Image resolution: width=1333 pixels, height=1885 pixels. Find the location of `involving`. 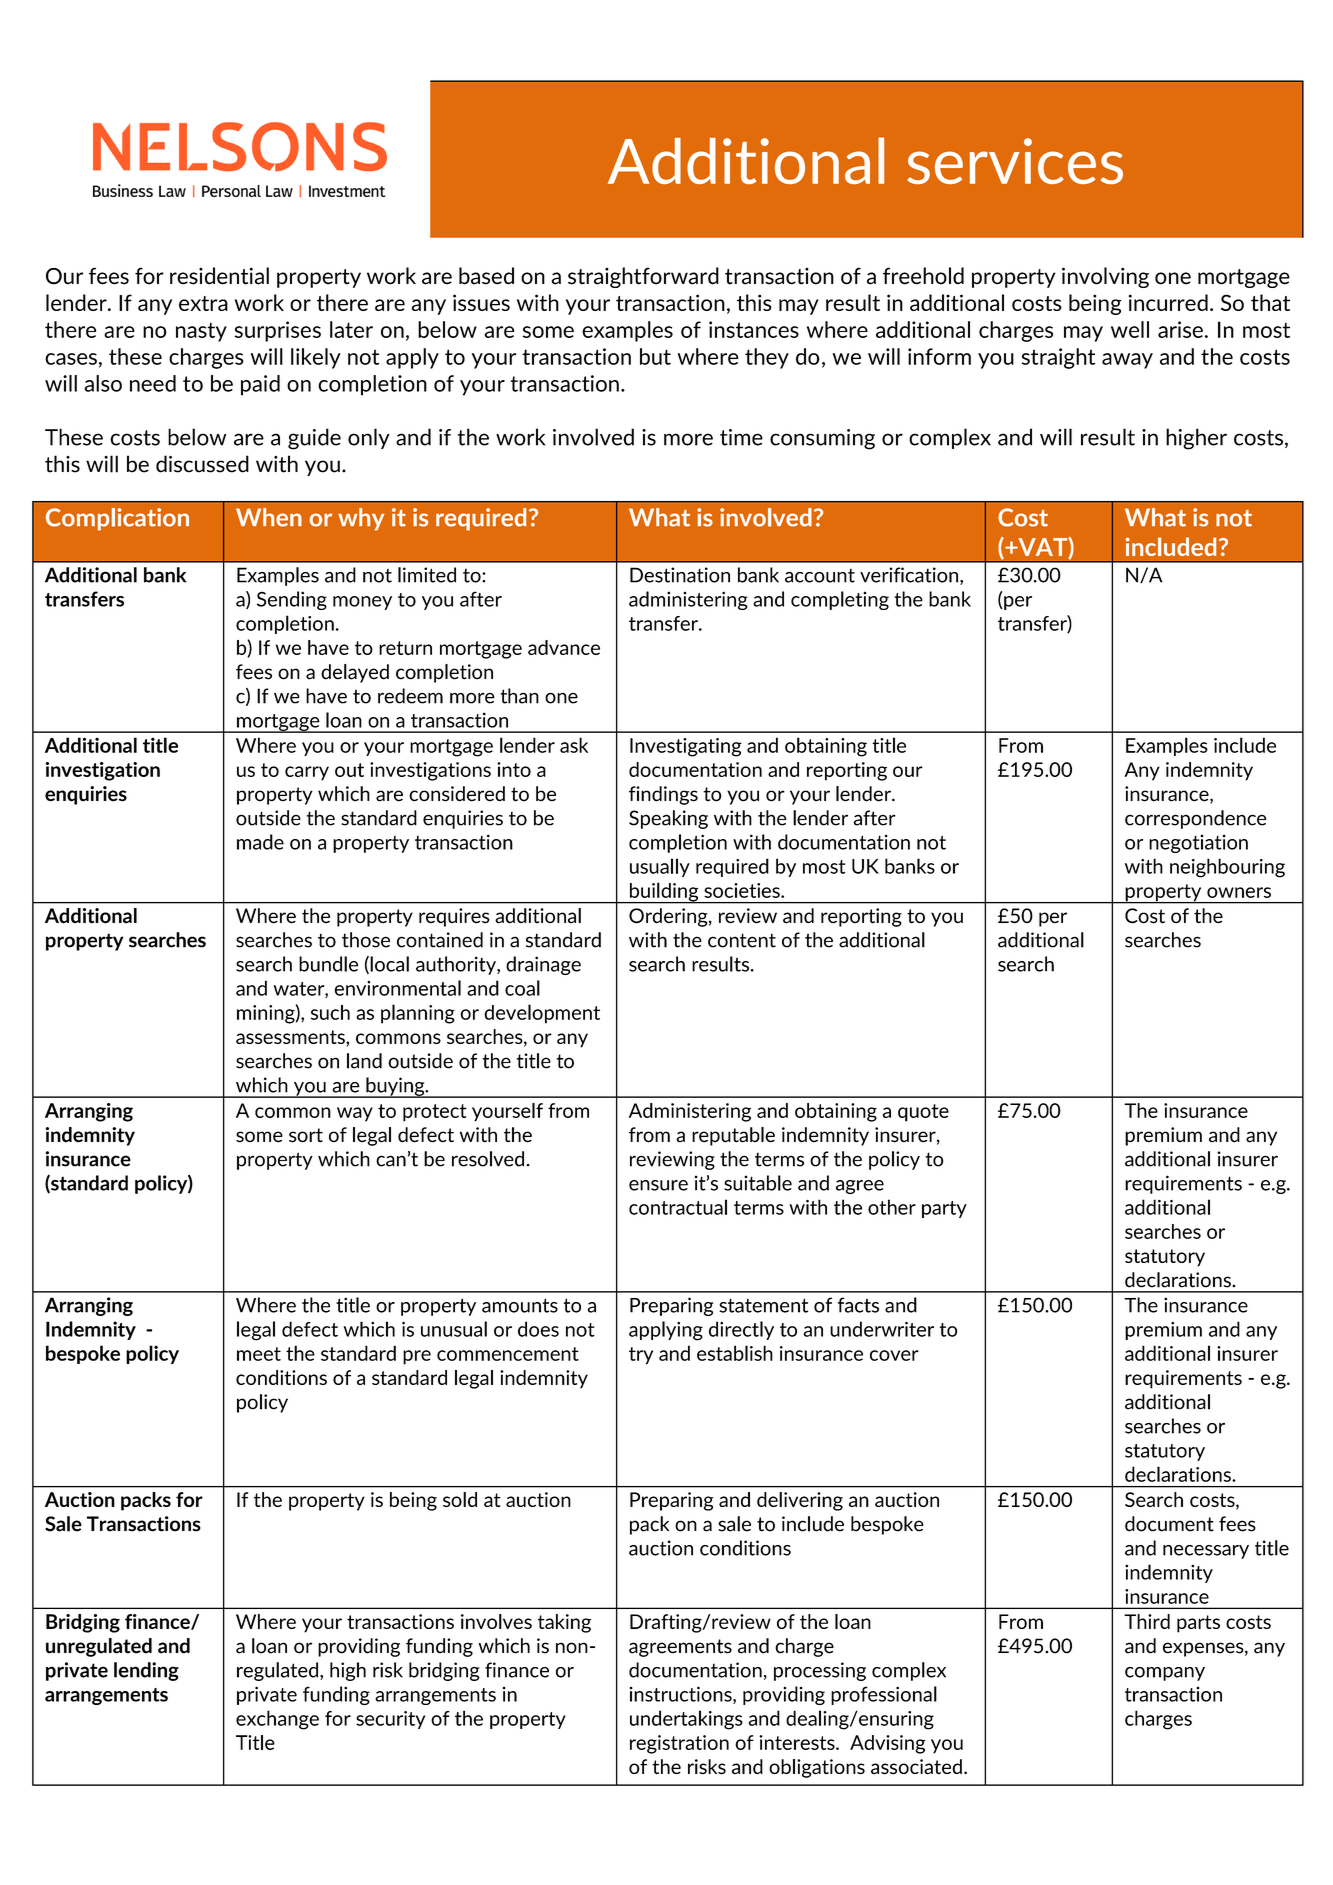

involving is located at coordinates (1105, 277).
